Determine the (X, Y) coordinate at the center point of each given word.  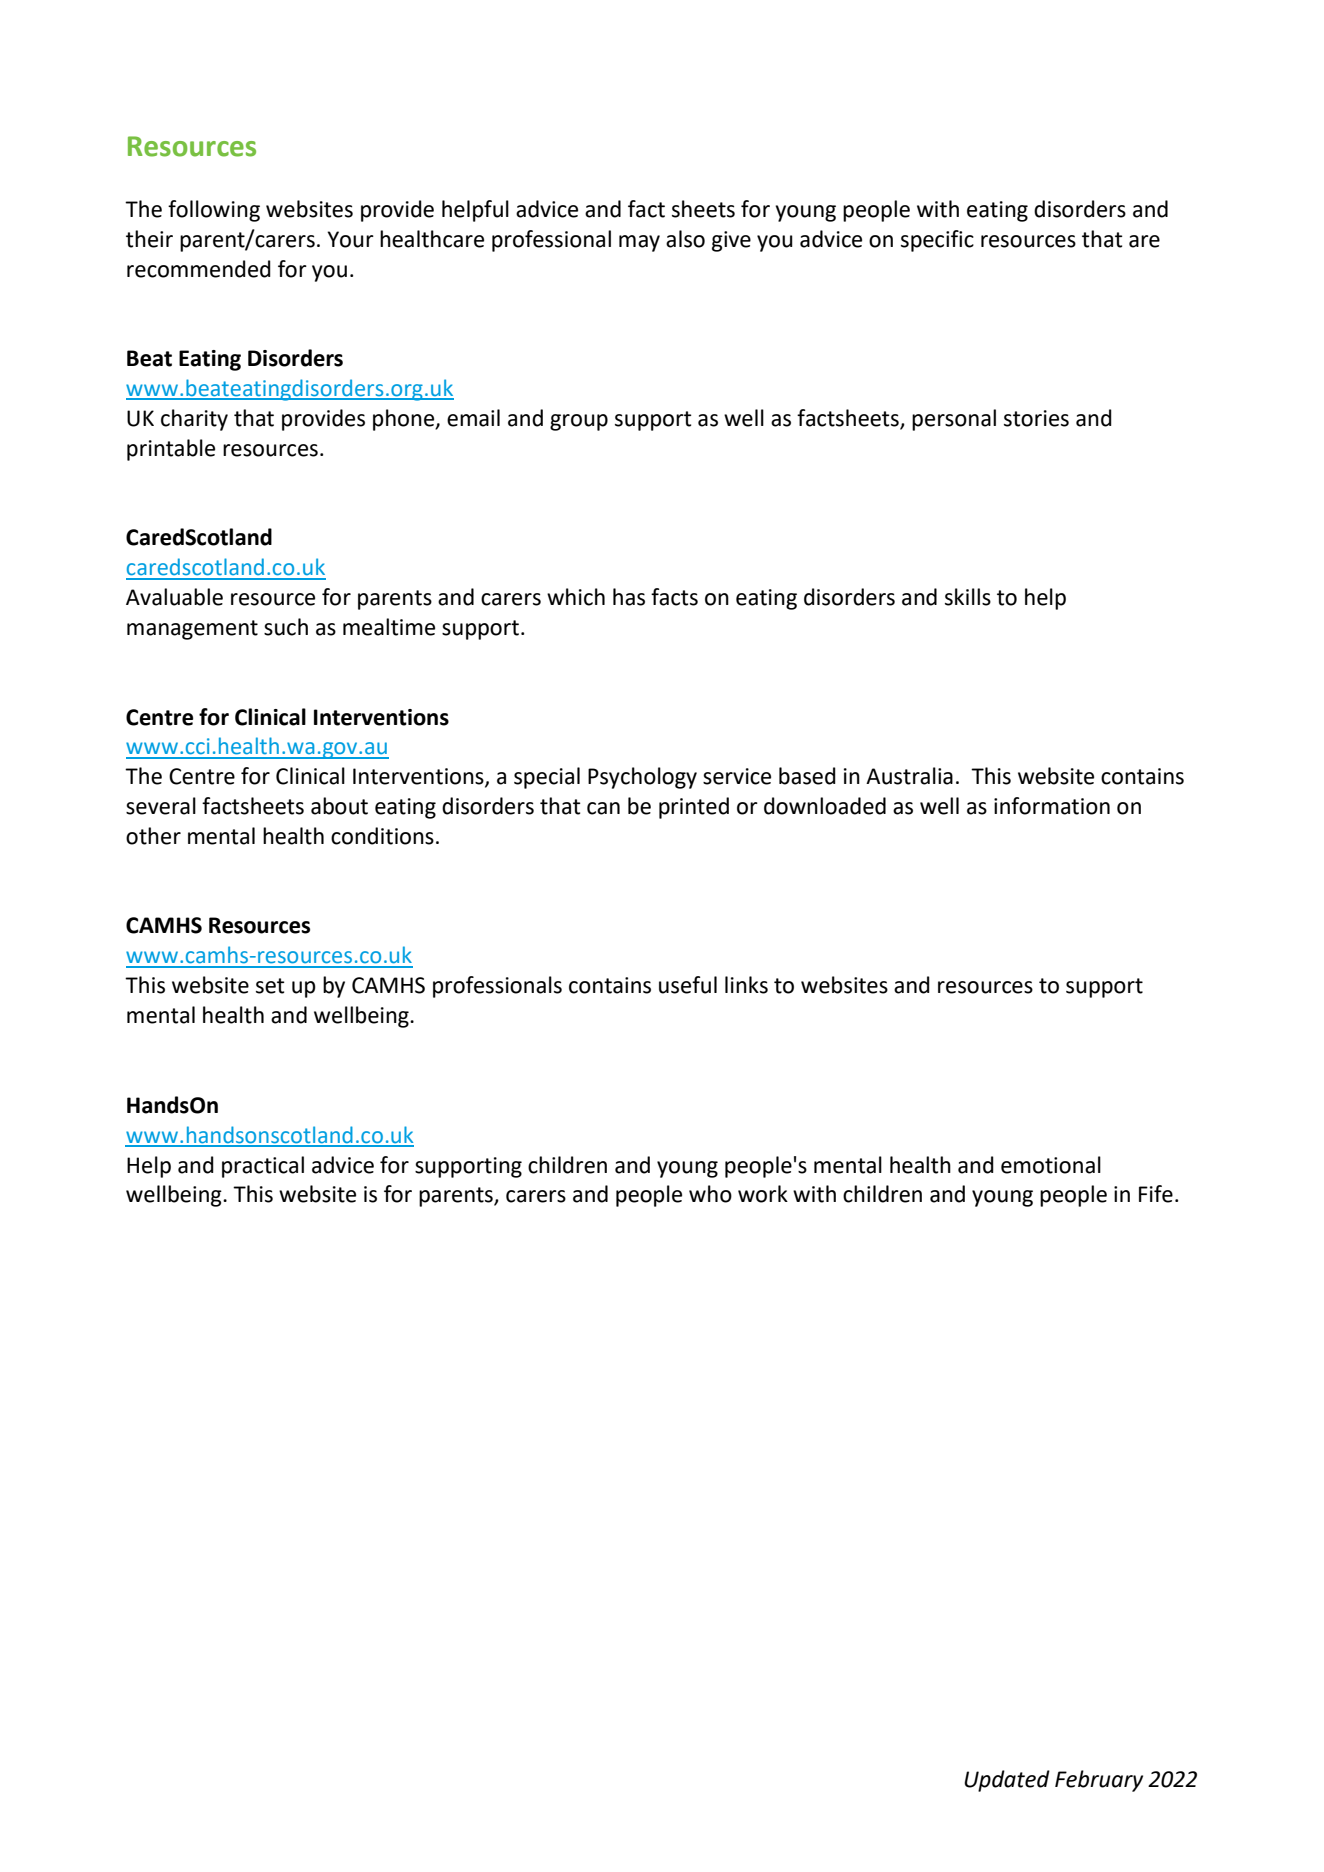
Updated (1007, 1781)
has (629, 597)
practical (263, 1167)
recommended (199, 269)
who (710, 1194)
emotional (1051, 1165)
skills (968, 597)
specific (937, 241)
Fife (1156, 1194)
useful (688, 985)
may (639, 243)
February (1099, 1781)
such (286, 627)
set (270, 986)
